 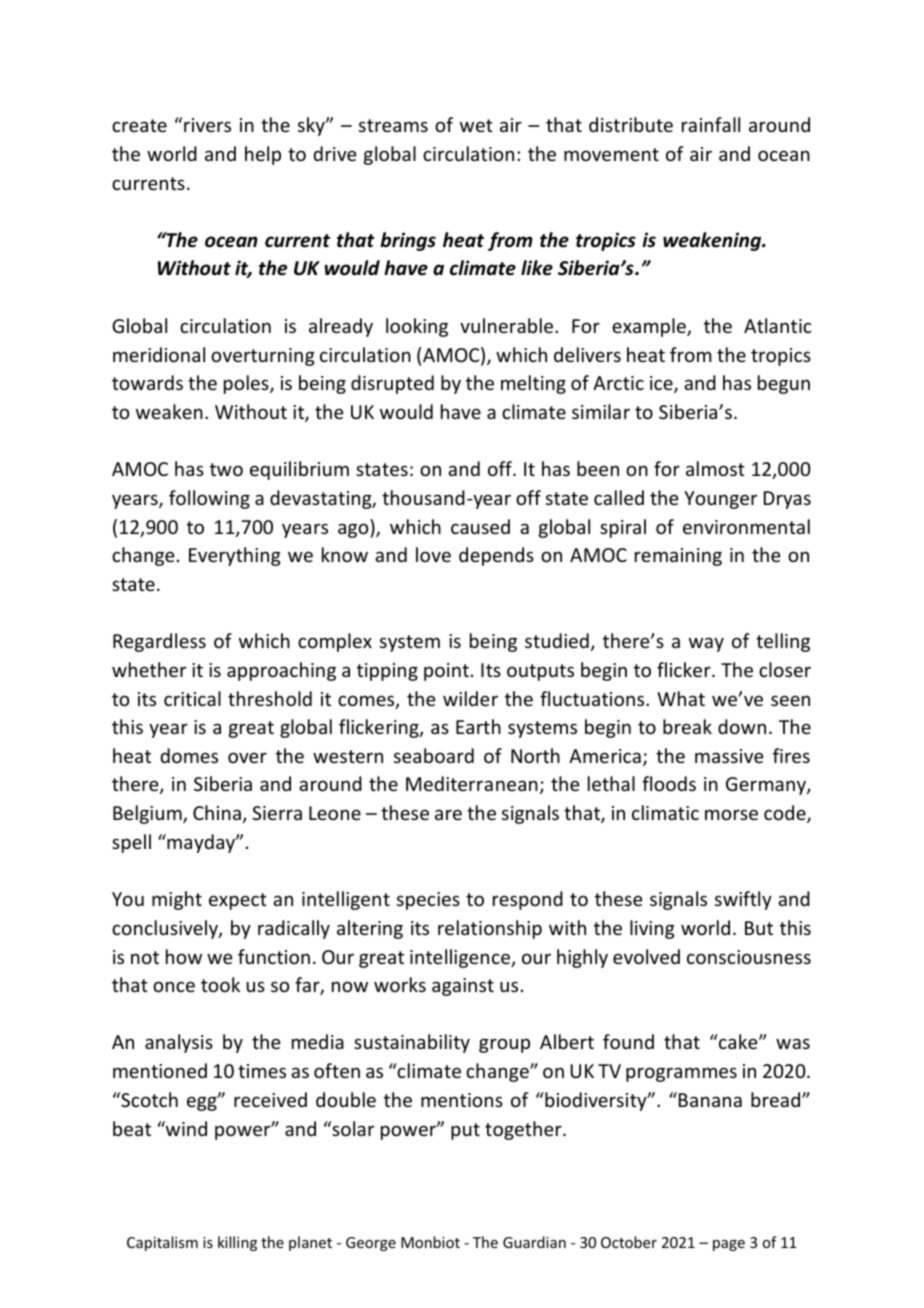 I want to click on rivers, so click(x=207, y=125).
